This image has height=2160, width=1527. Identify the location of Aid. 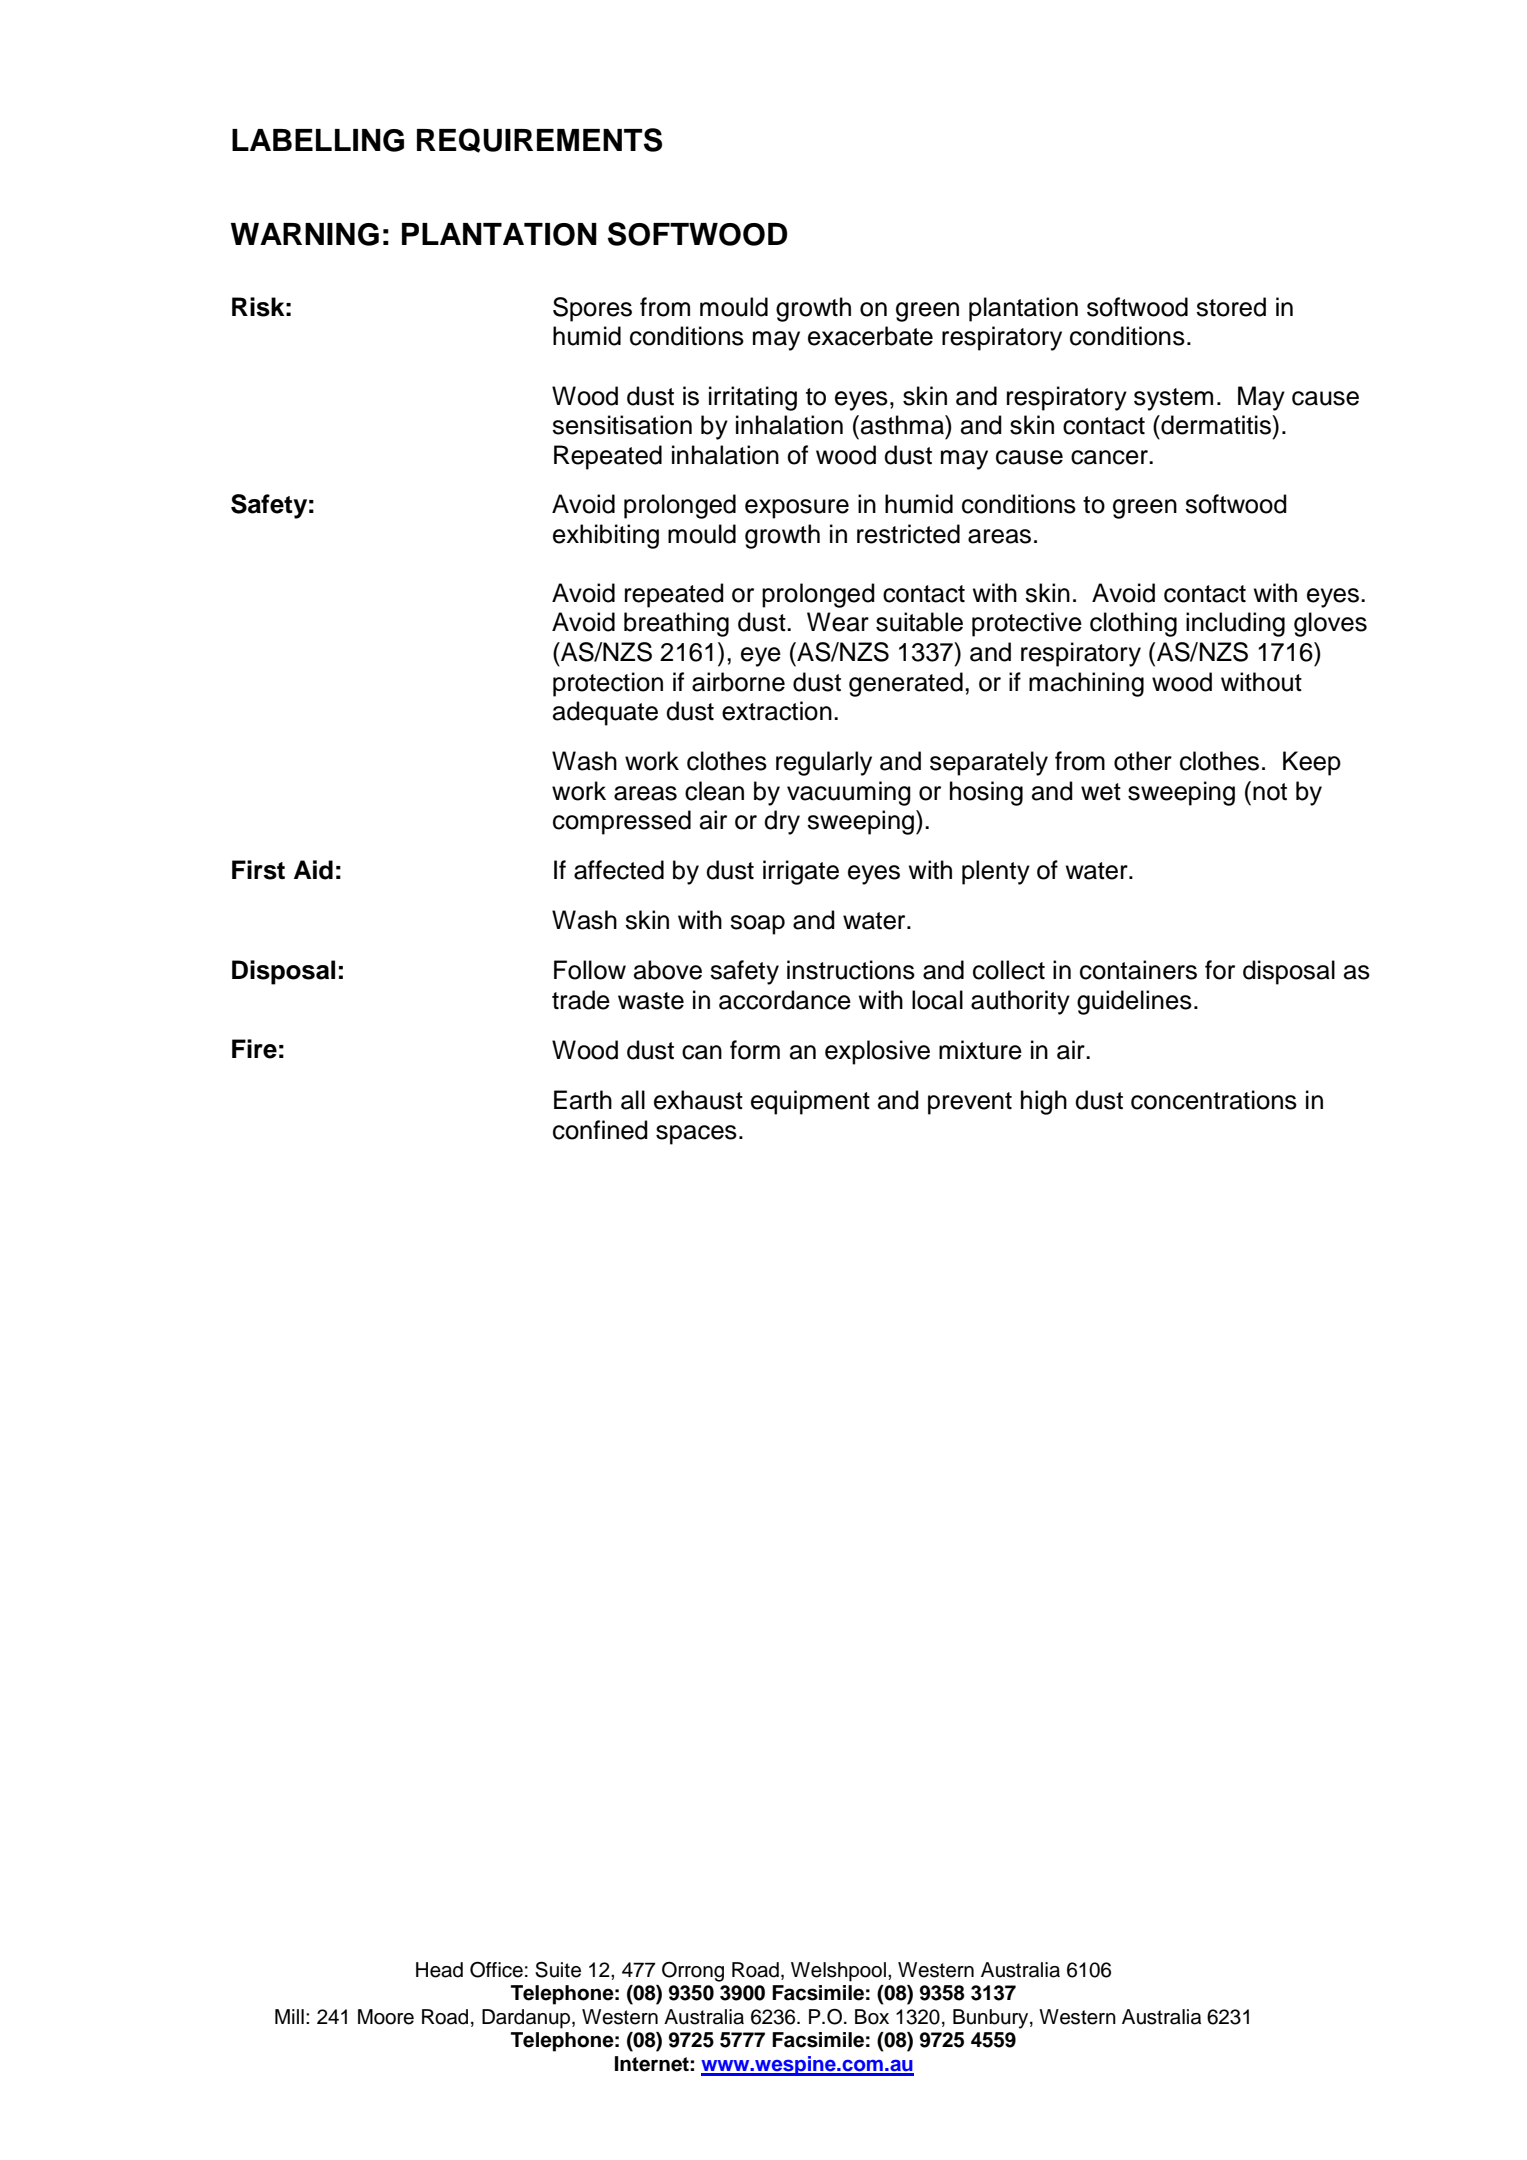
(313, 870).
